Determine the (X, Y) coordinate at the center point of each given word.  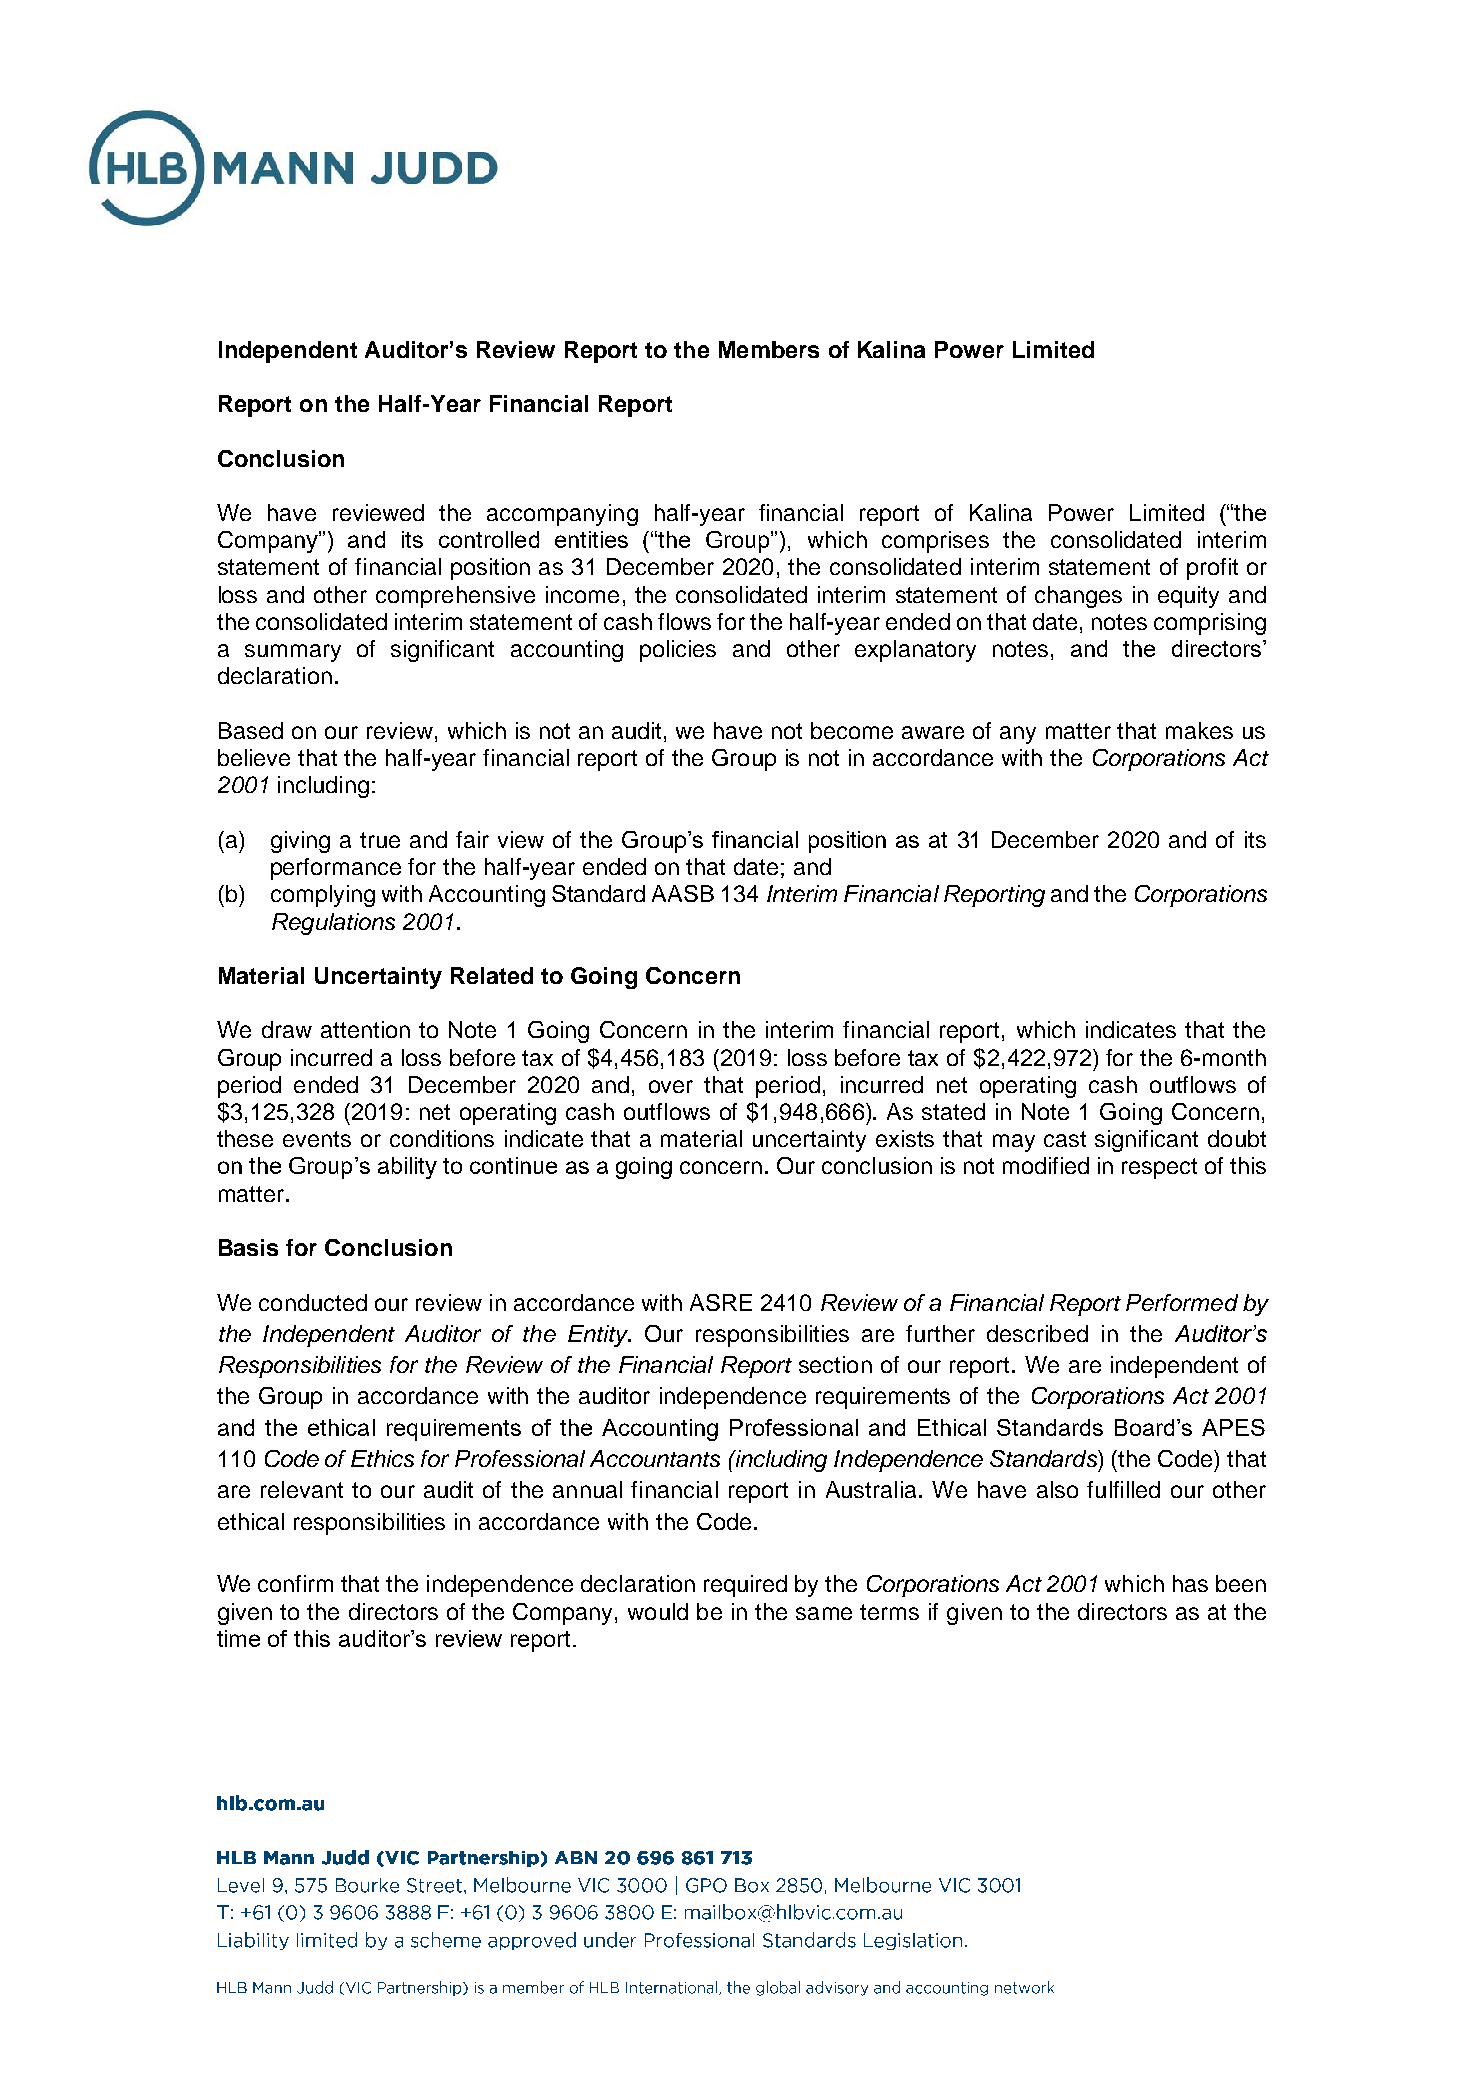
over (671, 1086)
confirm (295, 1583)
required (745, 1586)
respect (1159, 1168)
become (852, 730)
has (1190, 1583)
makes (1199, 730)
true (380, 840)
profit (1212, 569)
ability (407, 1168)
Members (769, 349)
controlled (489, 539)
